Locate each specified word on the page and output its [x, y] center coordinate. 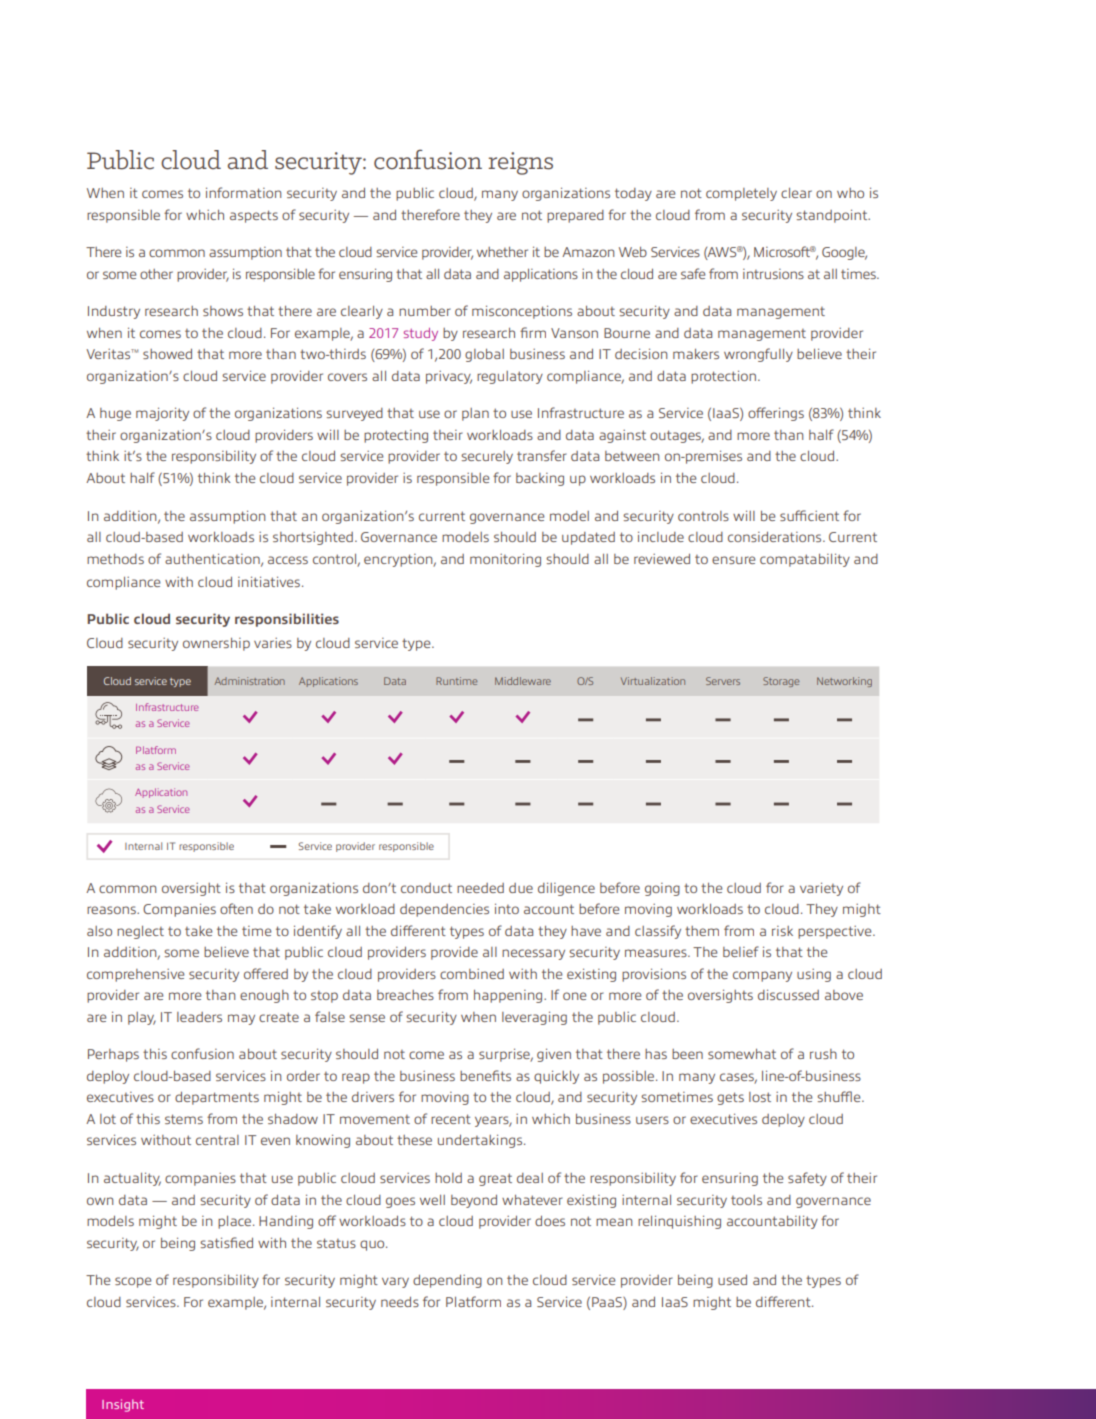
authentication [213, 559]
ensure [733, 560]
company [762, 976]
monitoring [505, 560]
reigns [520, 163]
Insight [123, 1405]
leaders [199, 1017]
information [243, 192]
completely [741, 194]
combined [472, 974]
